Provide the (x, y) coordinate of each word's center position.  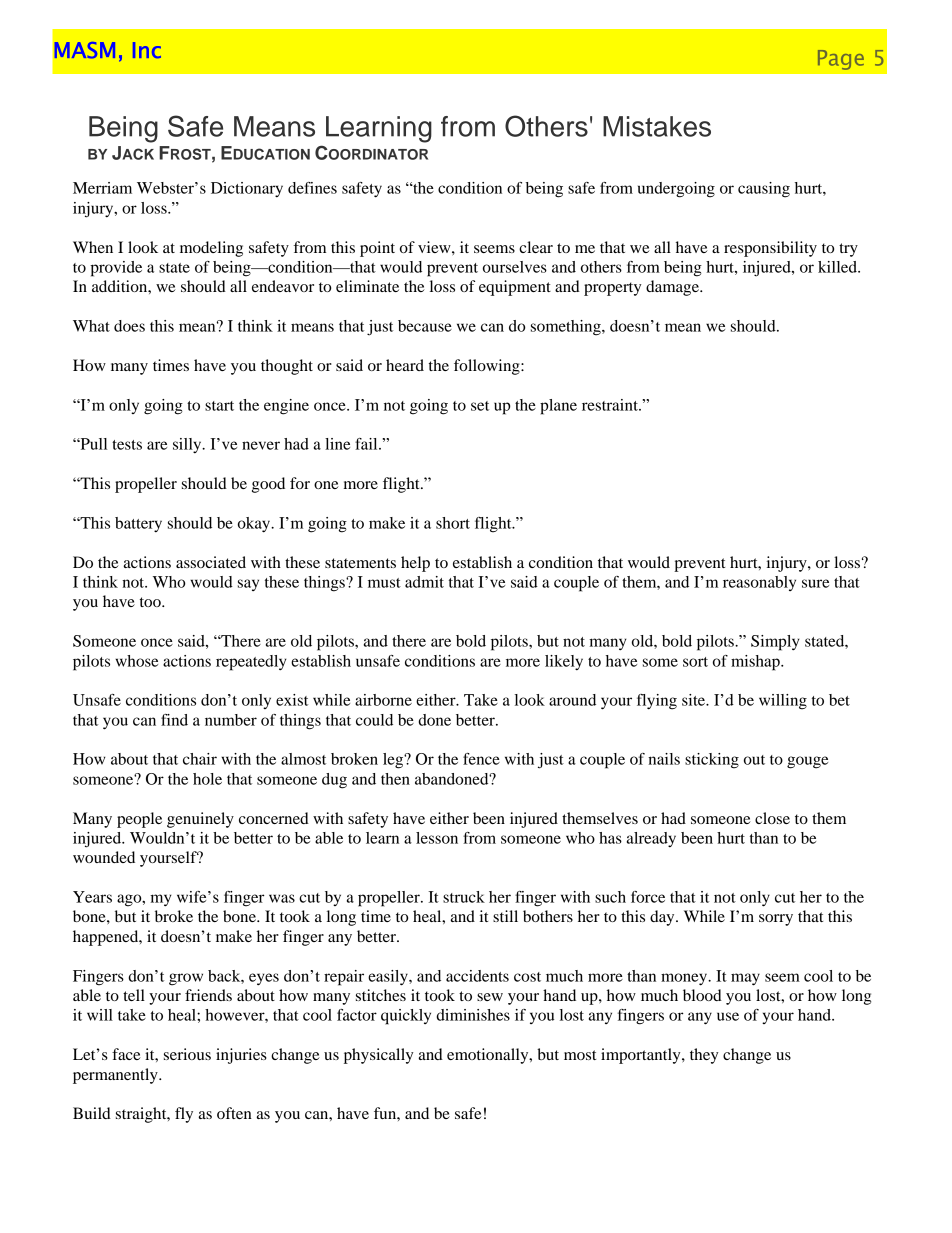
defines (312, 188)
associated (211, 562)
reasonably (759, 583)
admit (424, 582)
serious (187, 1054)
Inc (147, 50)
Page (841, 60)
